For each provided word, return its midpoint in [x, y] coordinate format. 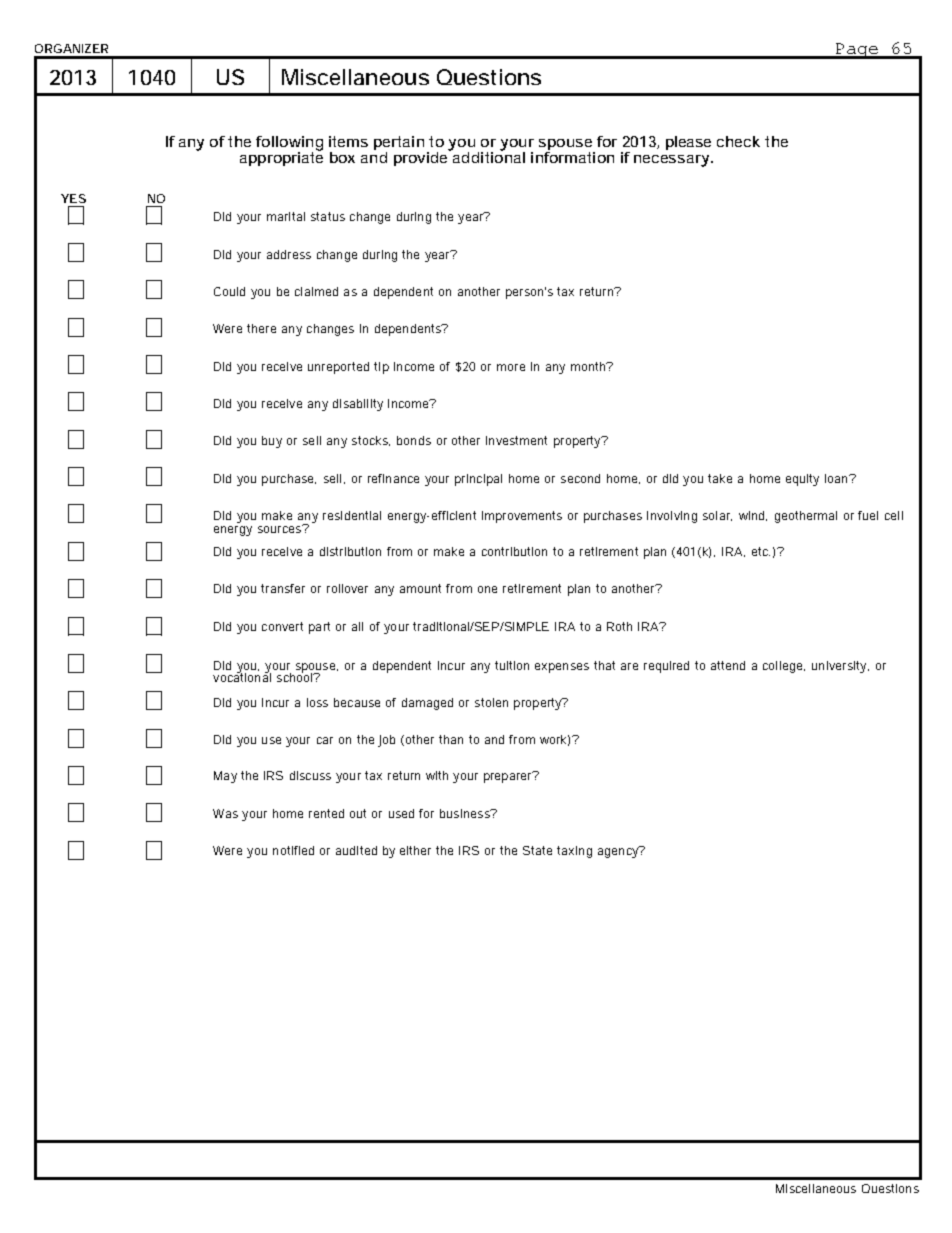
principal [478, 480]
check [738, 141]
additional [488, 156]
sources [281, 528]
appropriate [281, 157]
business [466, 813]
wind [753, 516]
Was [225, 813]
